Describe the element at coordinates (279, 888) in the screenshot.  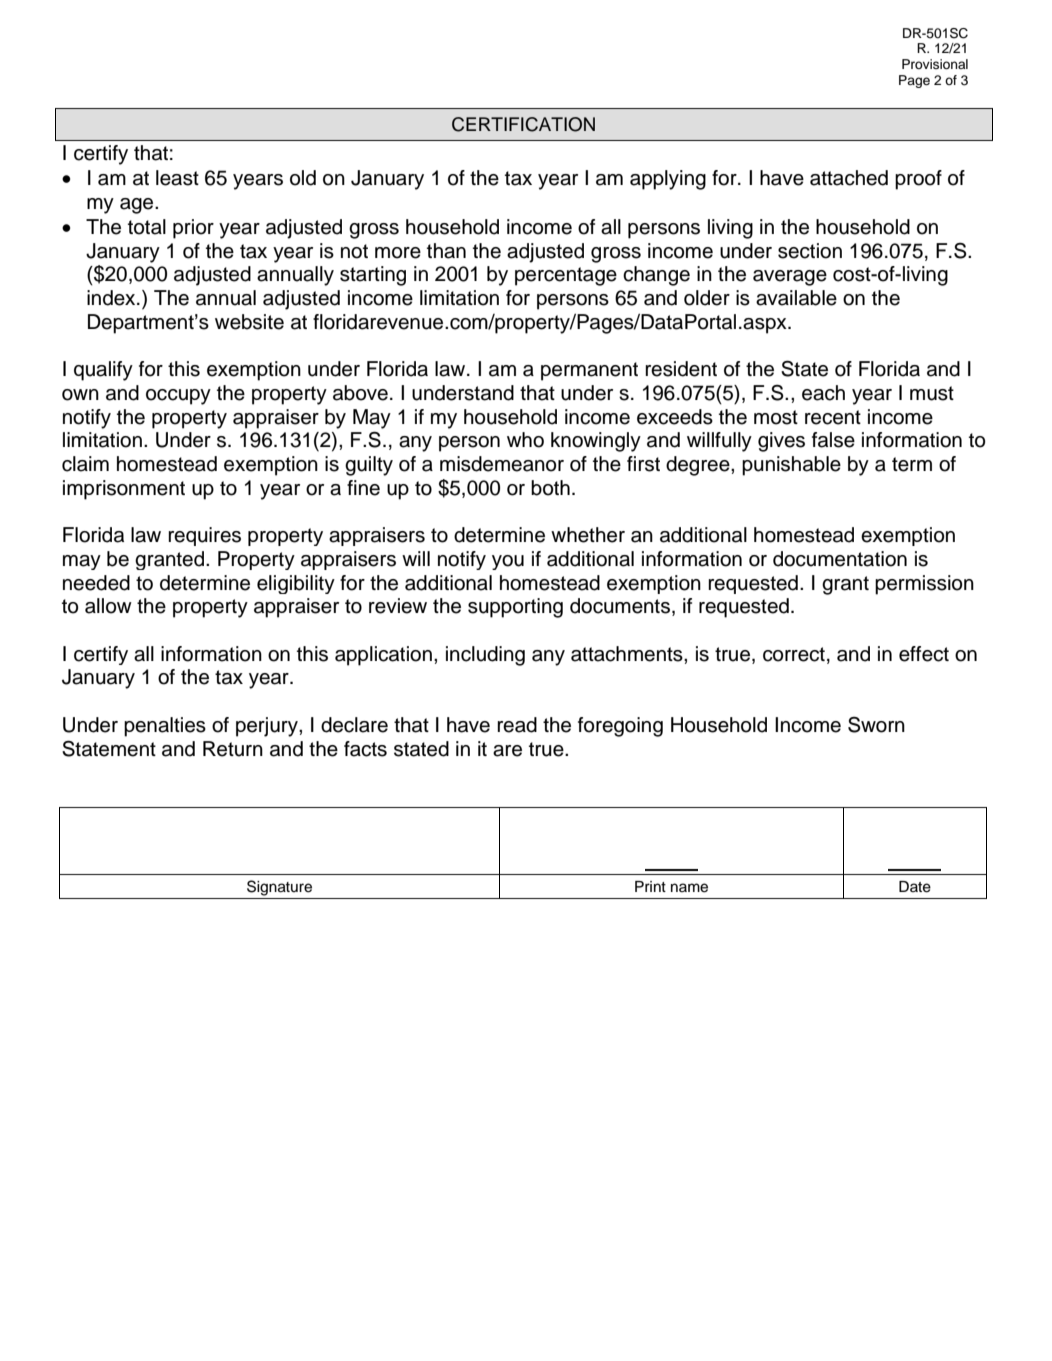
I see `Signature` at that location.
